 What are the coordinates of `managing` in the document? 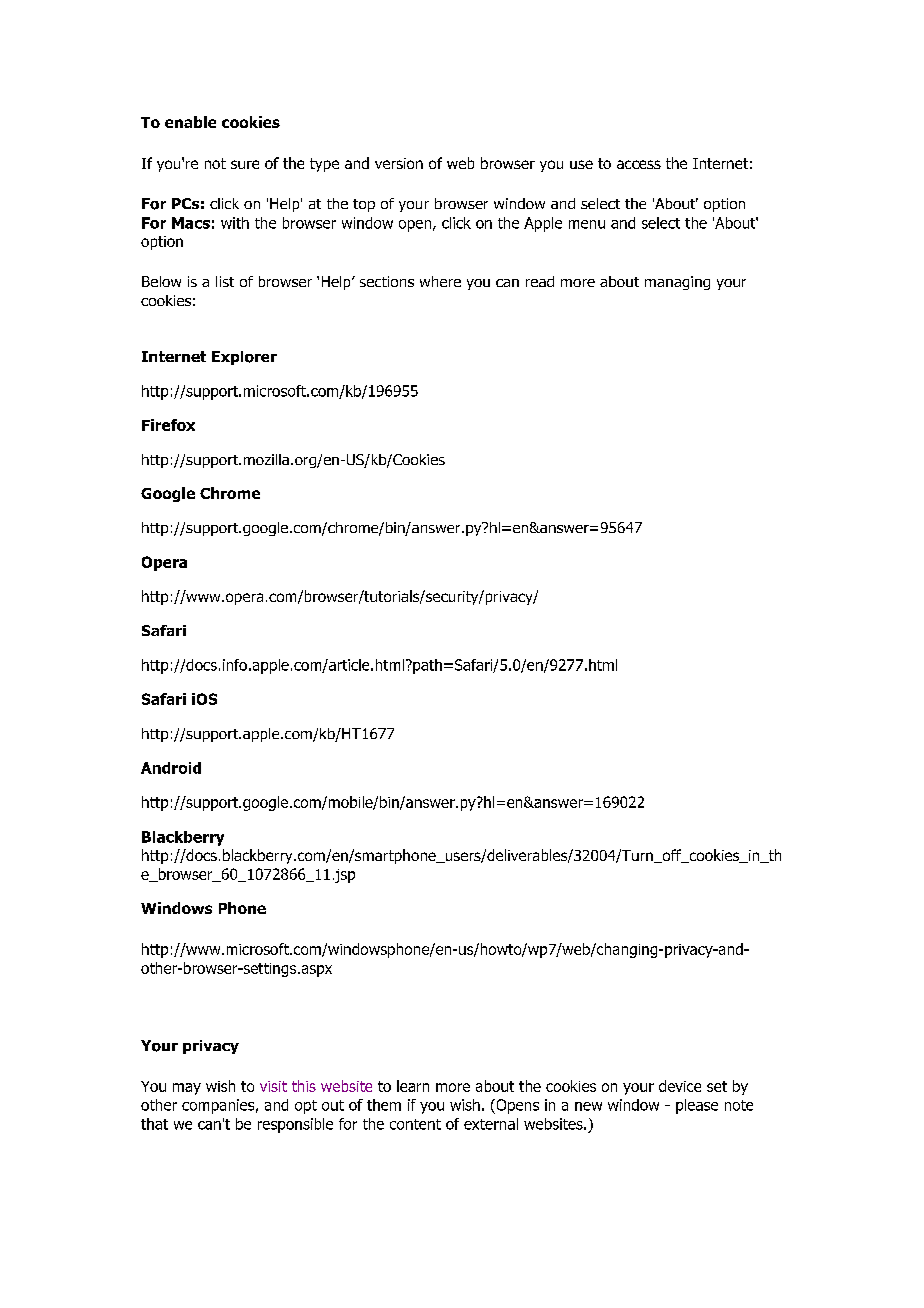 It's located at (677, 283).
